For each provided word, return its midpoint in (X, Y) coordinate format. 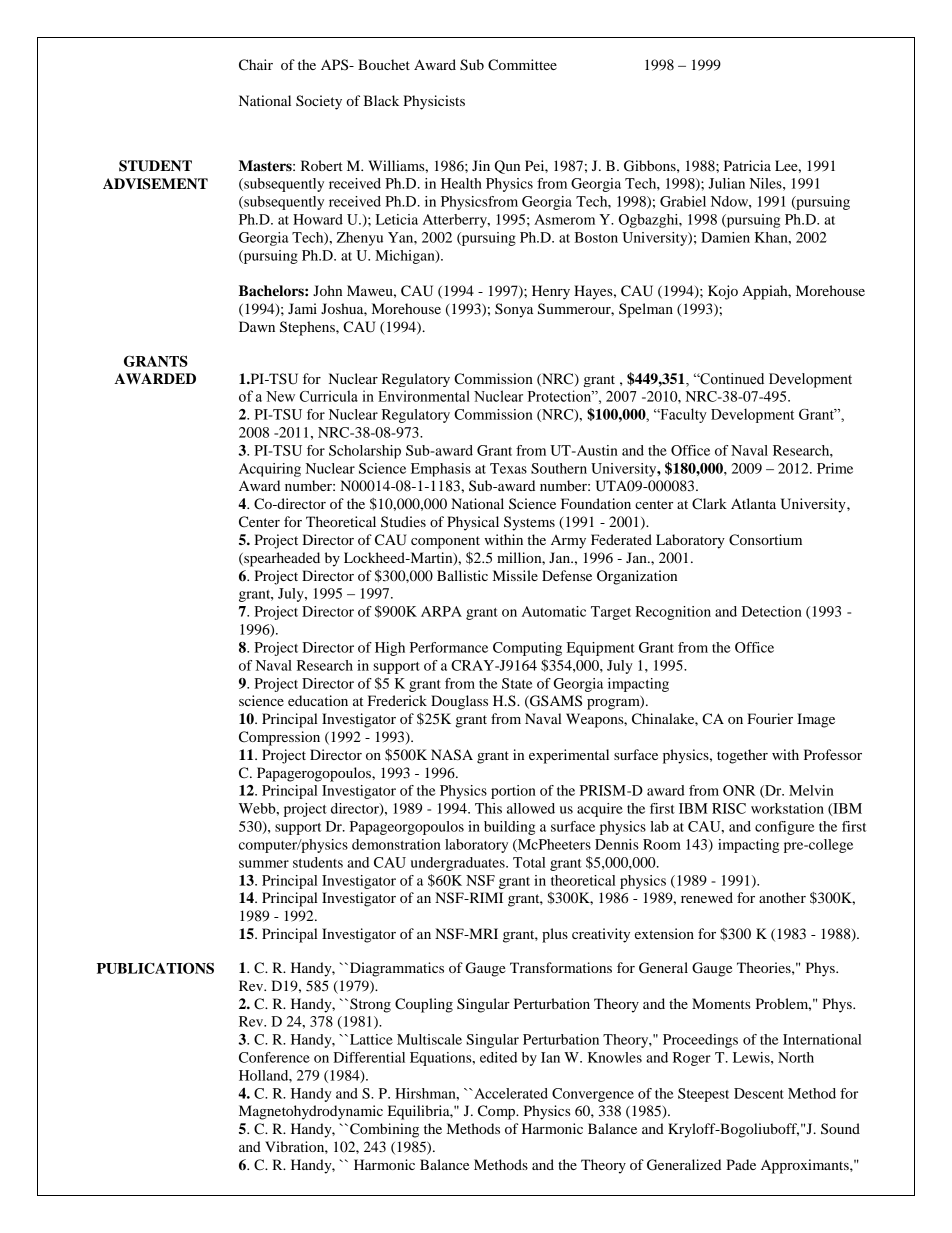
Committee (522, 65)
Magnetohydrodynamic (311, 1112)
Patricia (747, 165)
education (318, 700)
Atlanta (753, 503)
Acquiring (270, 470)
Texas (508, 468)
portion (513, 792)
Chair (256, 65)
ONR (739, 790)
